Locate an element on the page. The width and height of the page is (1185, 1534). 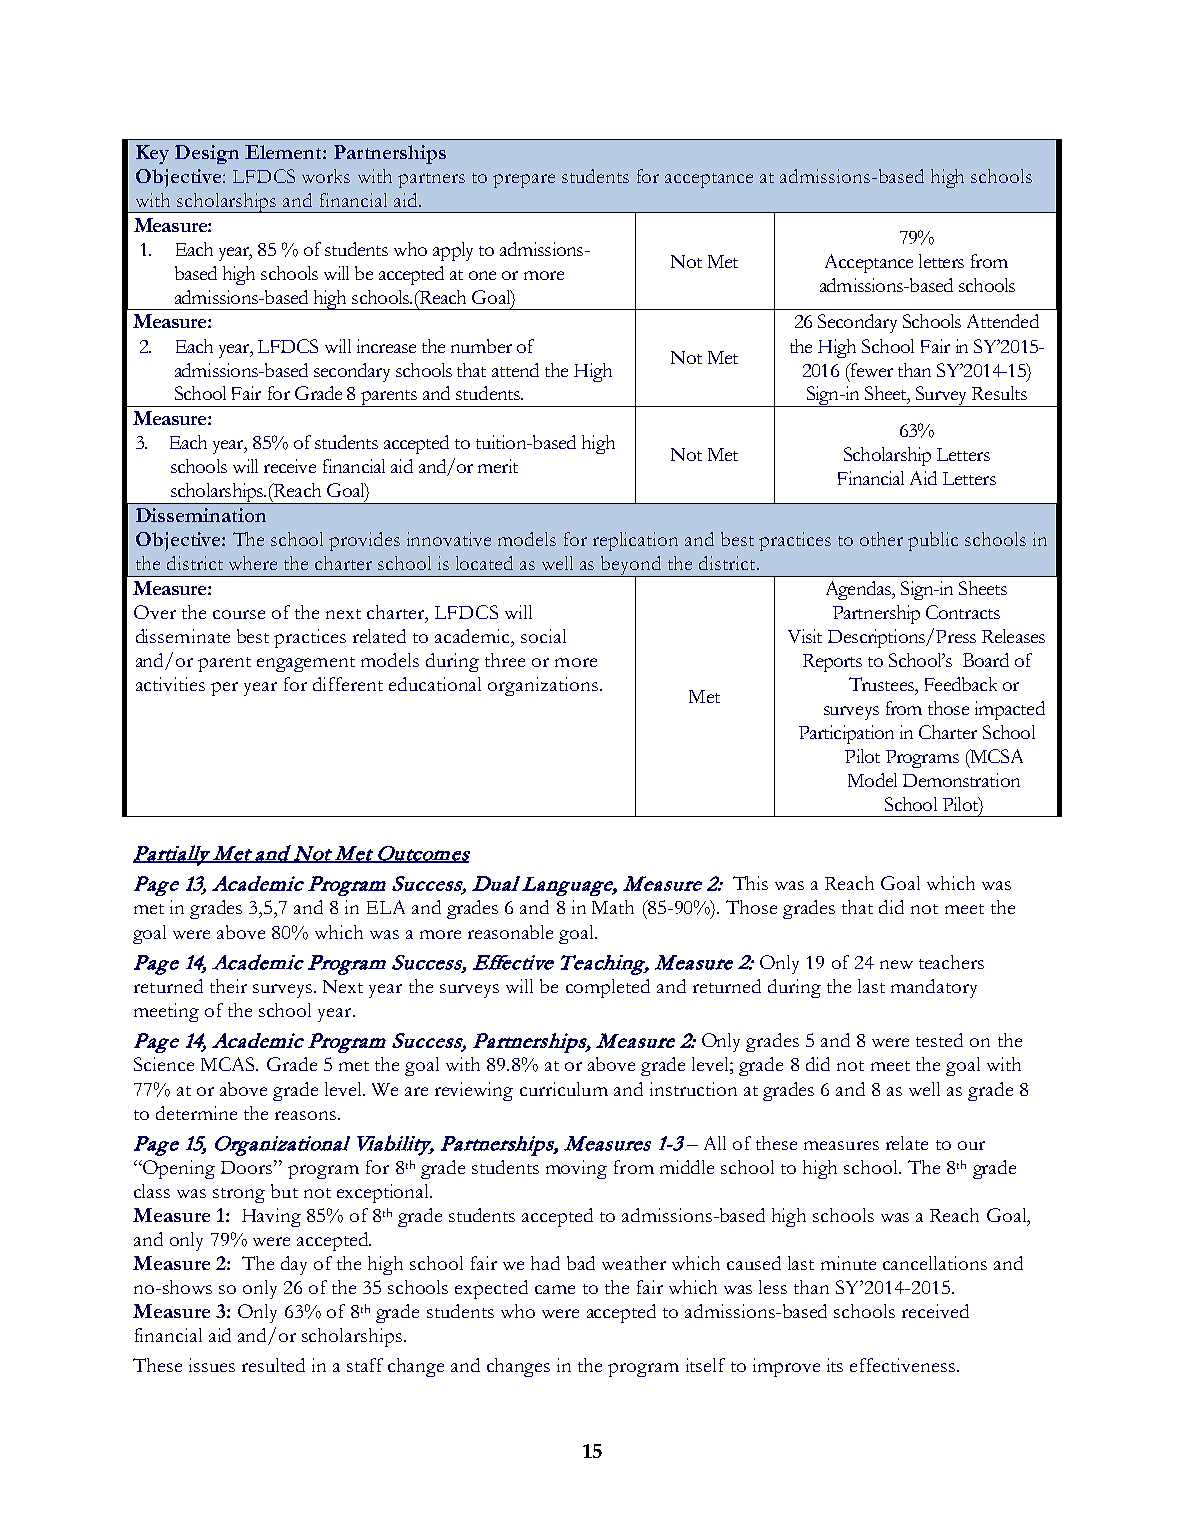
where is located at coordinates (253, 563).
